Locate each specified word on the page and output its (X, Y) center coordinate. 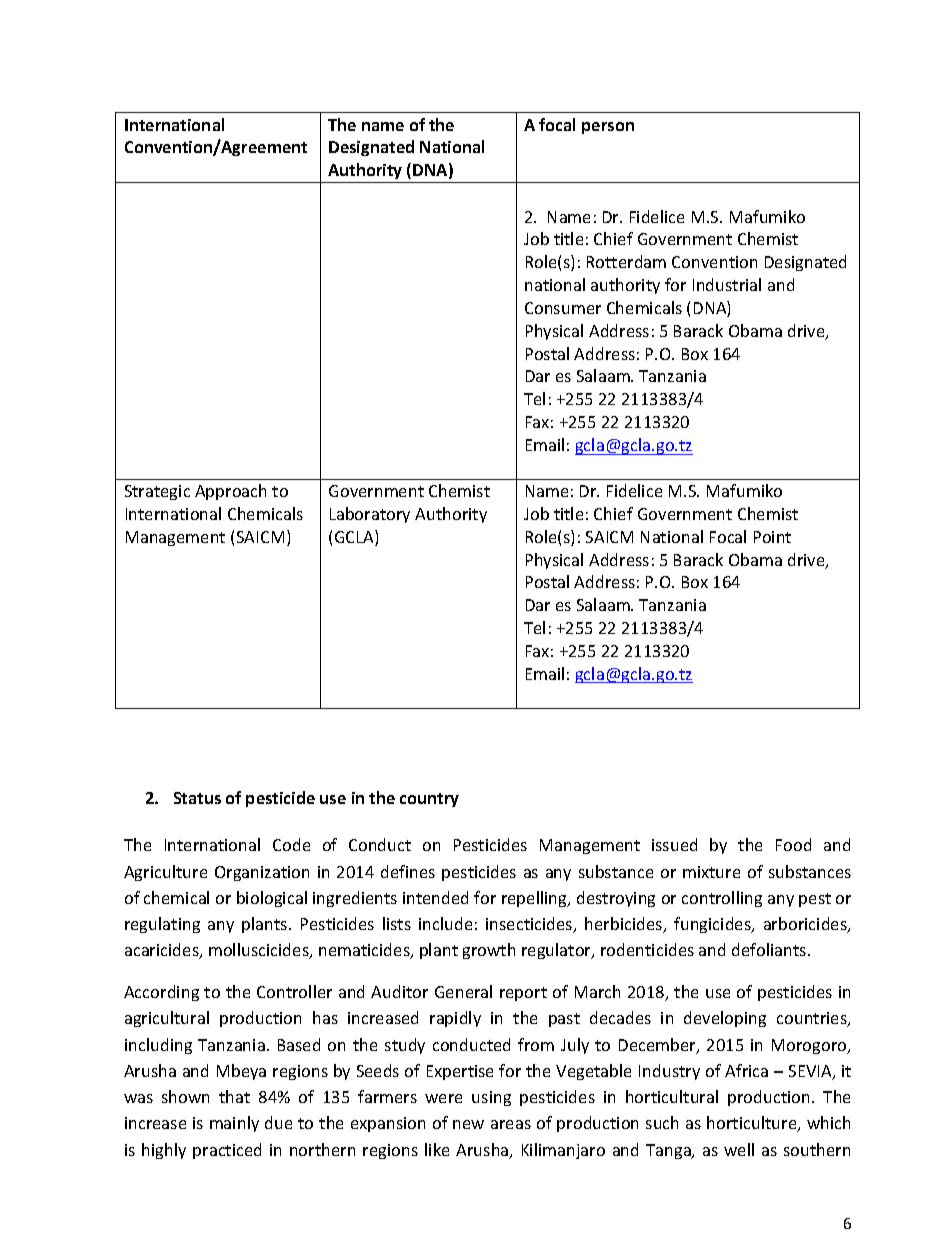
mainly (234, 1124)
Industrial (727, 284)
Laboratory (370, 515)
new (468, 1124)
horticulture (753, 1124)
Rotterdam (626, 261)
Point (772, 537)
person (608, 128)
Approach (230, 492)
